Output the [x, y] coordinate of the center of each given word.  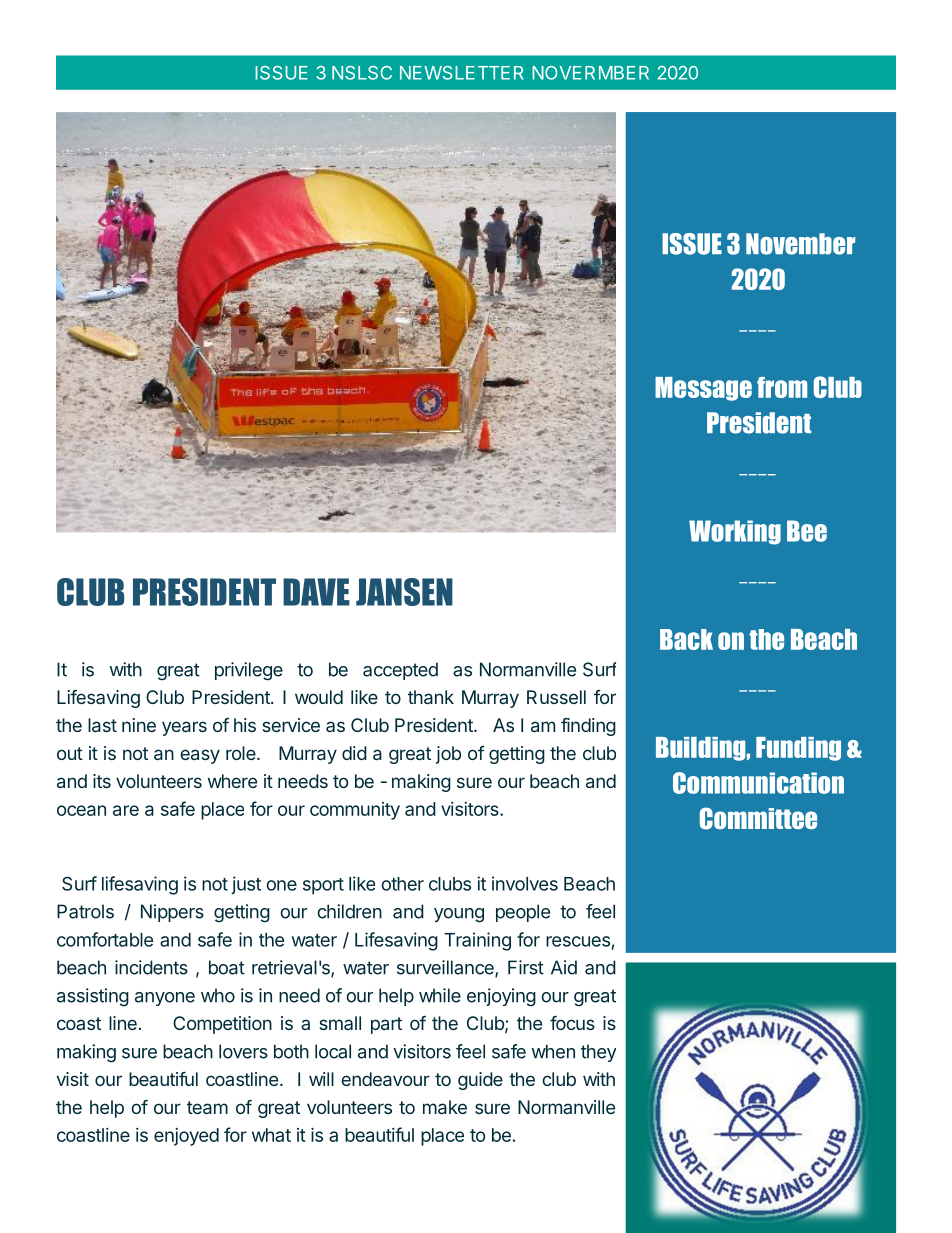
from [782, 387]
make [445, 1107]
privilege [249, 671]
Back [686, 639]
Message [703, 389]
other [402, 884]
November [800, 244]
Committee [758, 818]
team [207, 1107]
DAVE [316, 592]
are [126, 810]
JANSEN [404, 592]
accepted [400, 671]
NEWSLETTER [461, 73]
